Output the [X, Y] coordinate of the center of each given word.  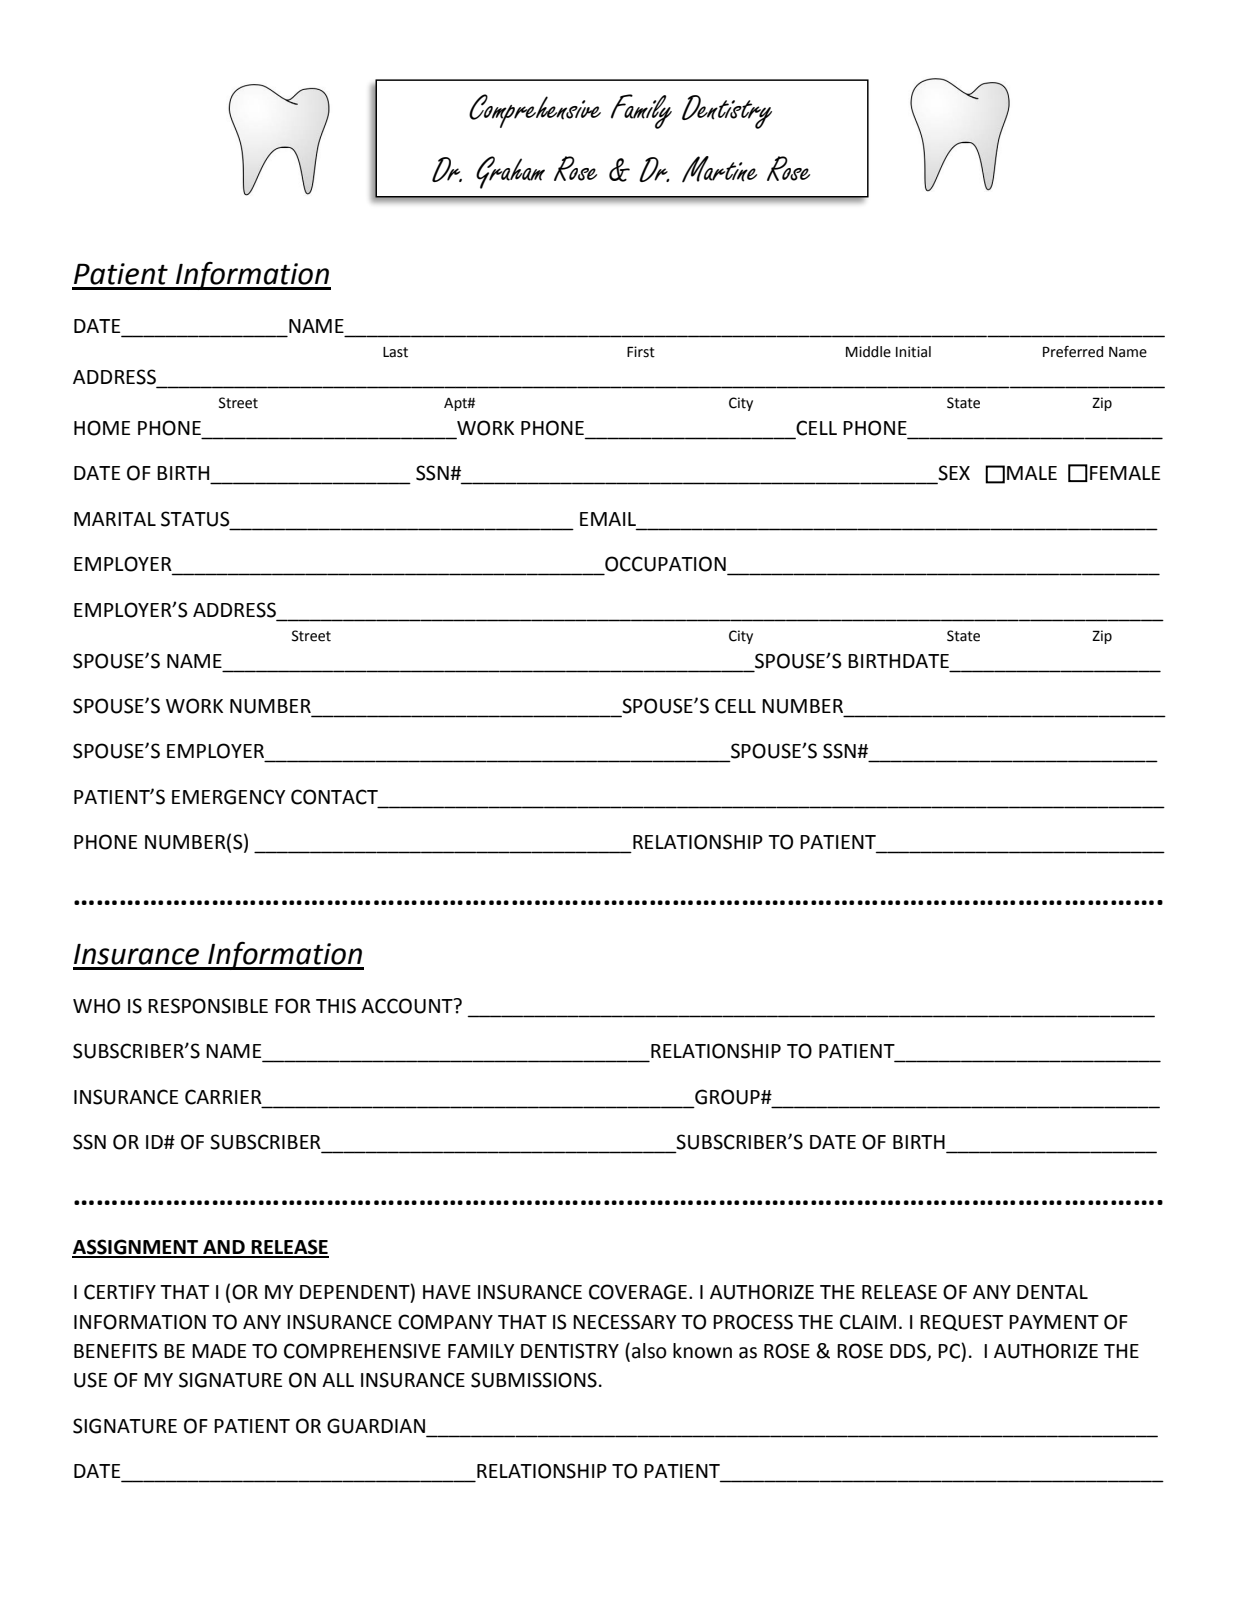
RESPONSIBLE [208, 1006]
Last [395, 352]
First [641, 352]
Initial [913, 352]
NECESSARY [624, 1322]
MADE [219, 1351]
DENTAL [1052, 1292]
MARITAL [115, 519]
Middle [868, 352]
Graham [510, 172]
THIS [336, 1006]
